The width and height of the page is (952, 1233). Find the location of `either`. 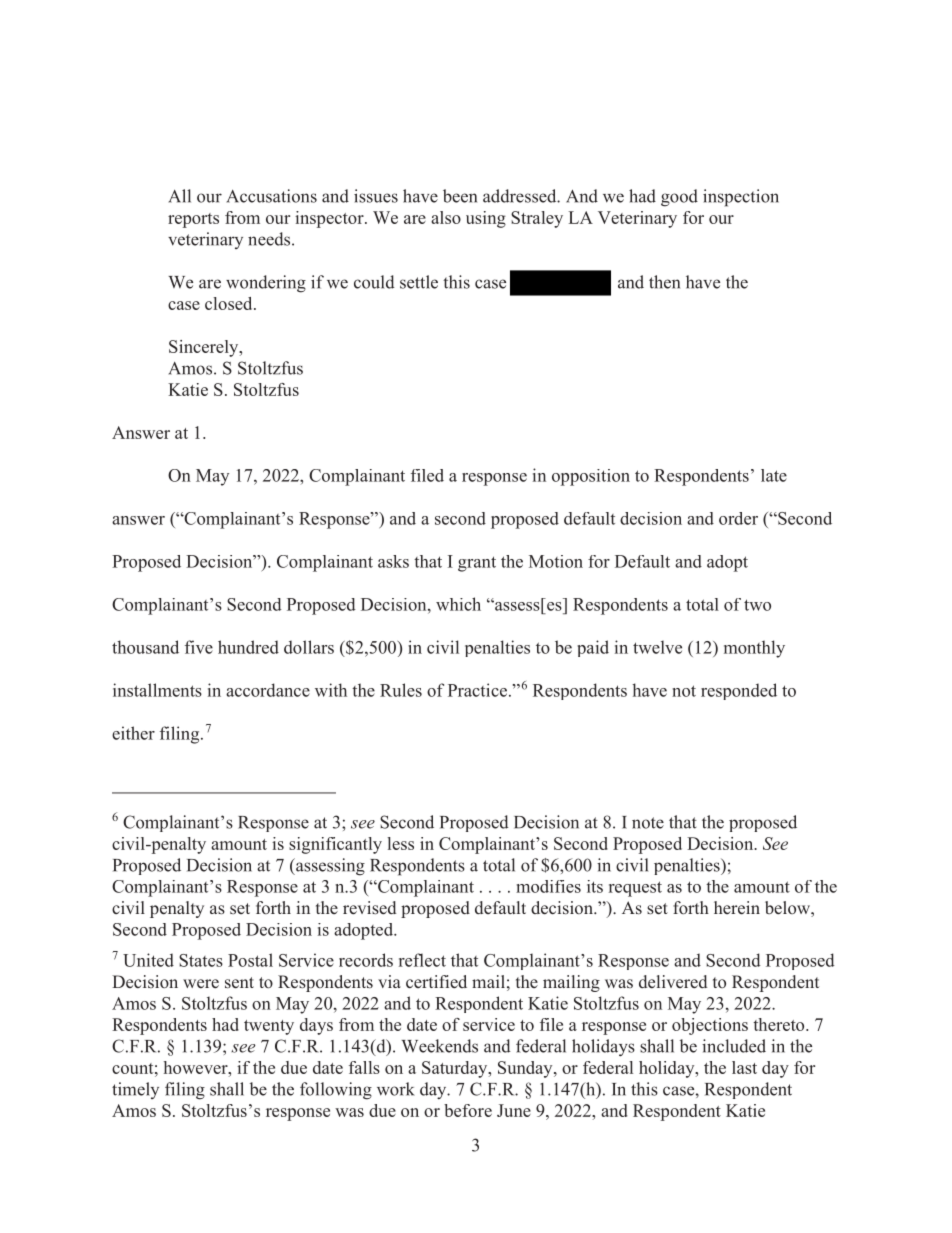

either is located at coordinates (133, 733).
